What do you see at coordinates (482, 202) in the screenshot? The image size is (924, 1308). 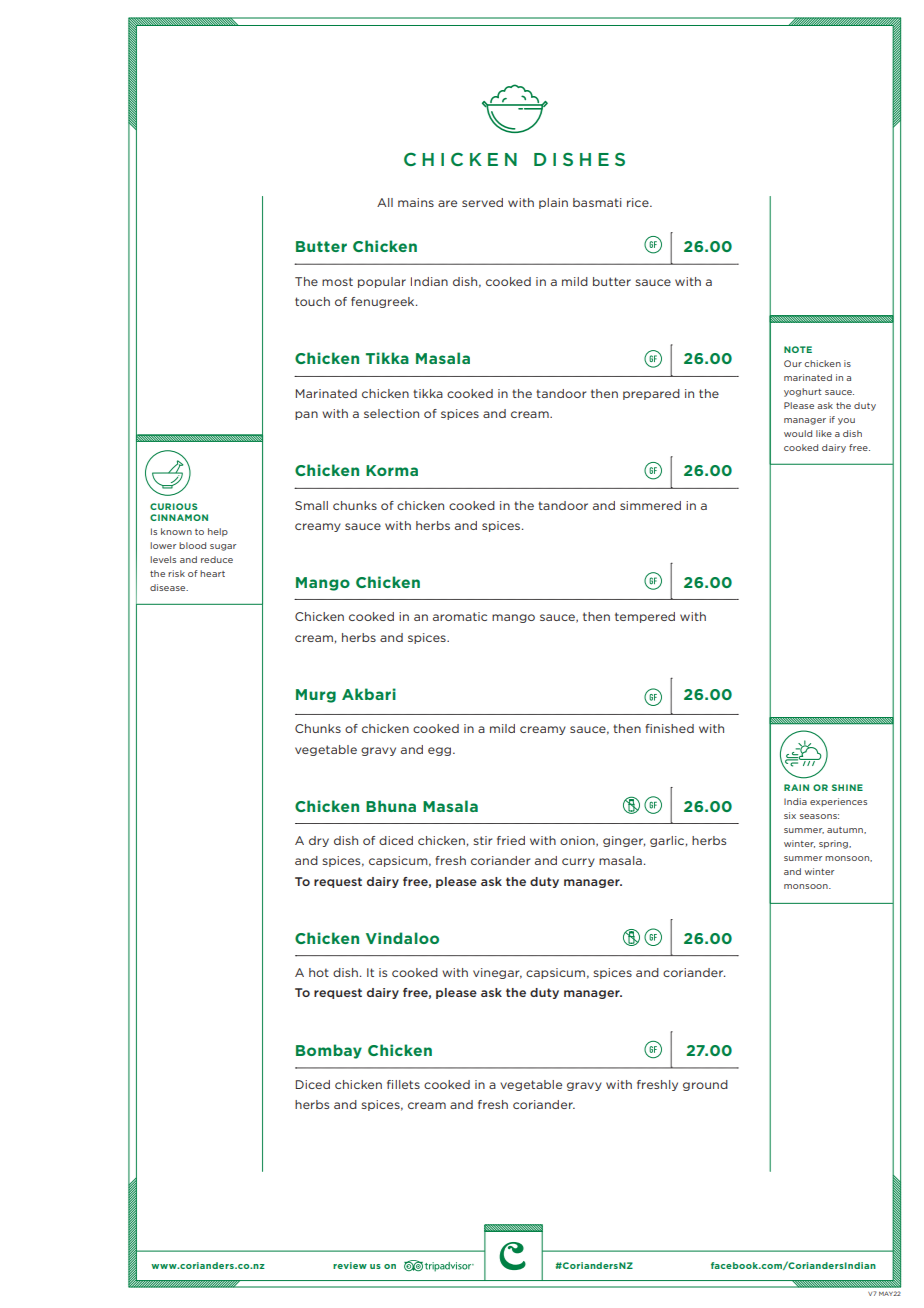 I see `served` at bounding box center [482, 202].
